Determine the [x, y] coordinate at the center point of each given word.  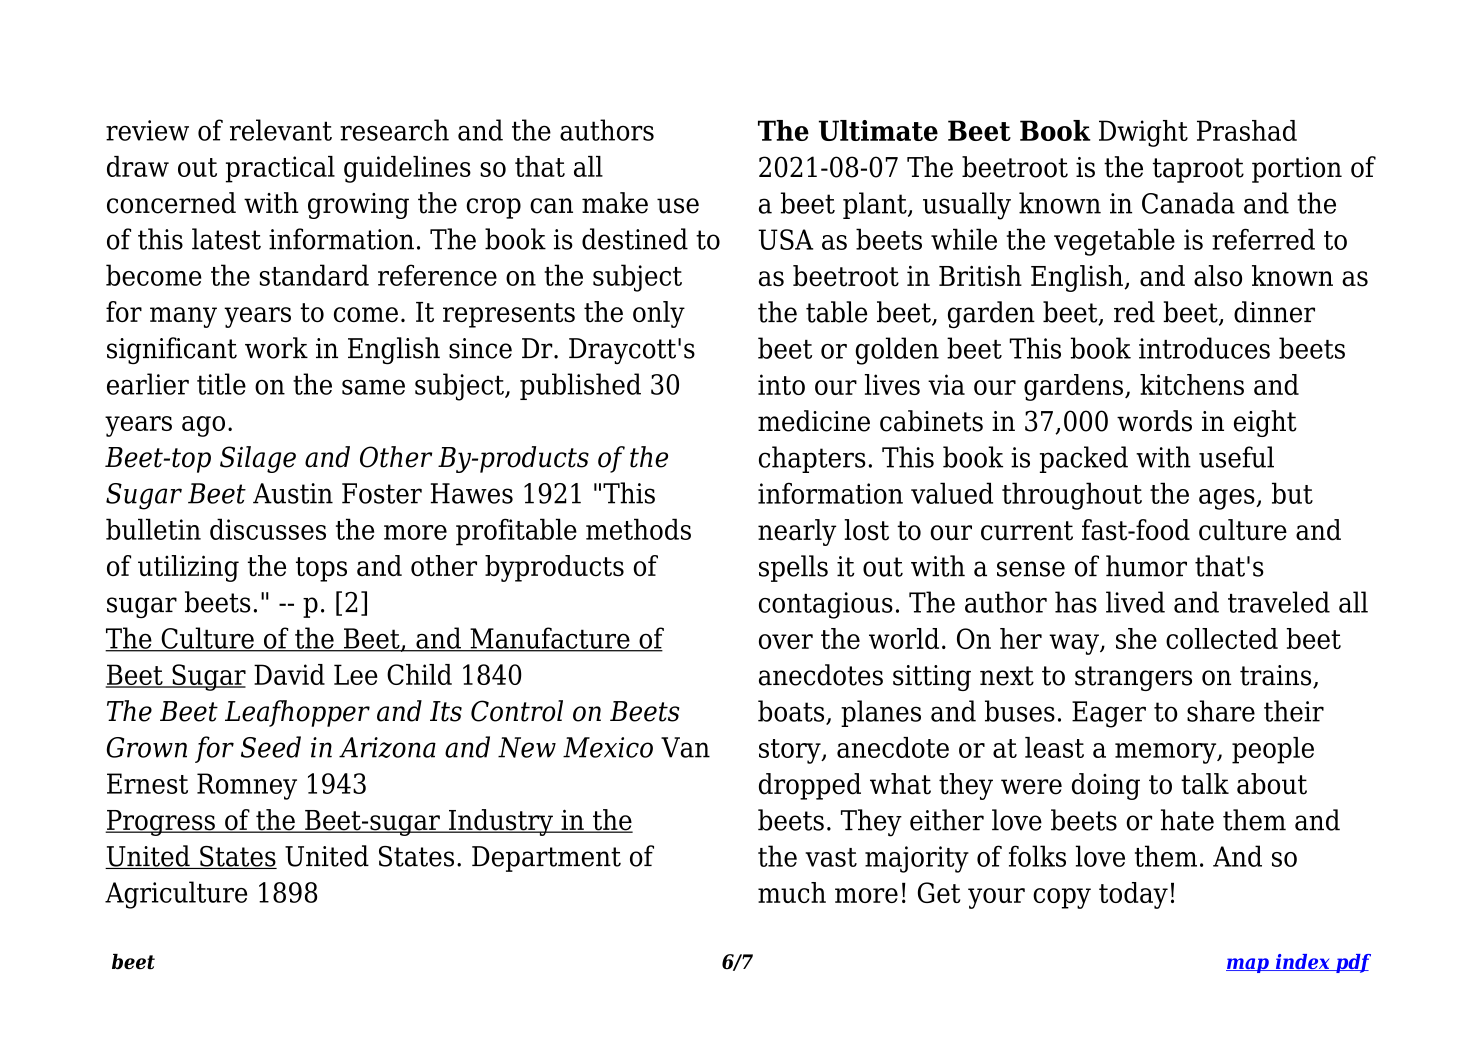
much [792, 892]
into [781, 384]
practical [280, 169]
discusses [268, 529]
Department [546, 859]
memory [1167, 753]
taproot [1198, 170]
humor [1146, 566]
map [1248, 965]
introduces [1204, 348]
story [791, 751]
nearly [797, 532]
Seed [271, 747]
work [276, 348]
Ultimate [878, 130]
